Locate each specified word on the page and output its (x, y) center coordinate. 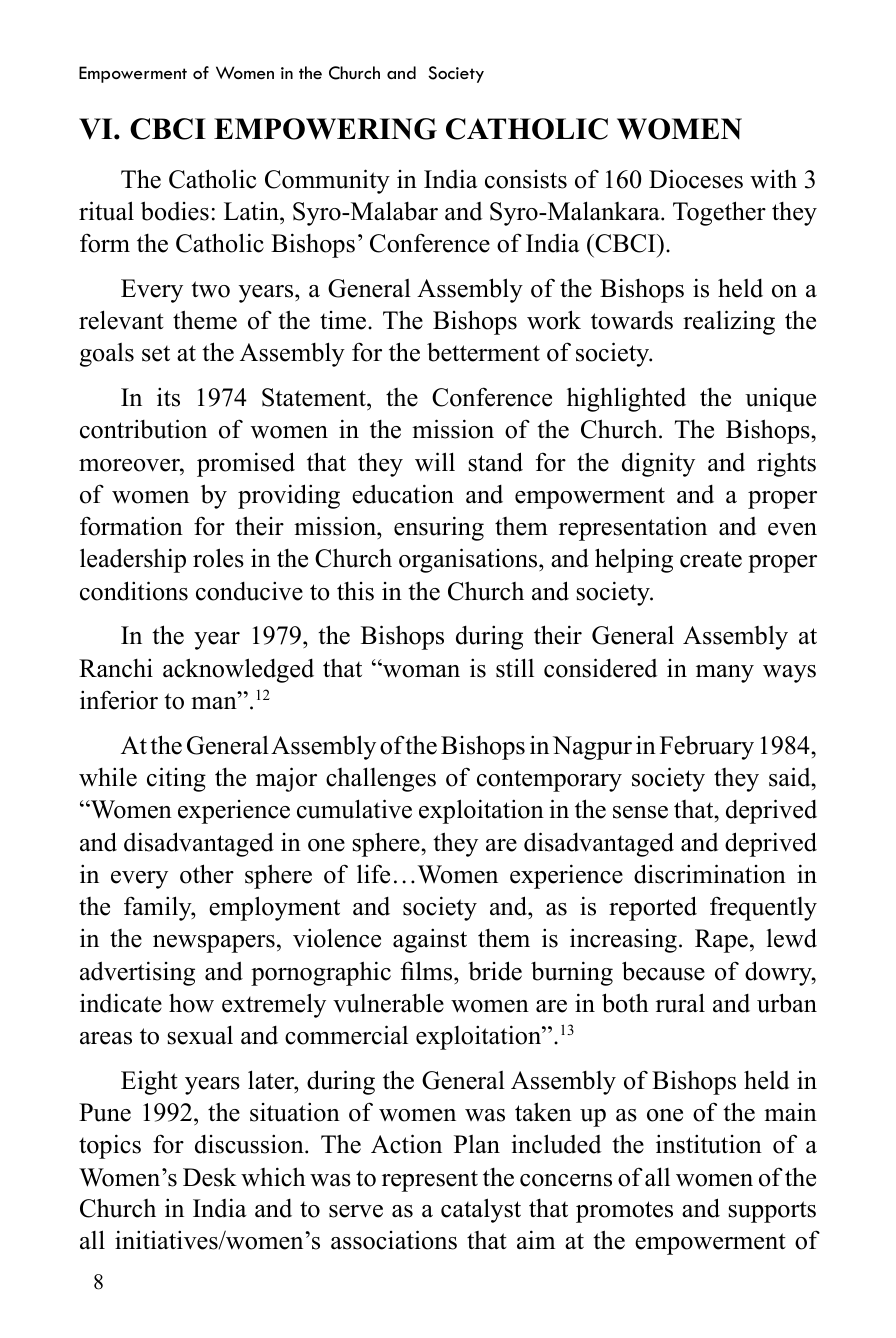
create (711, 559)
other (207, 874)
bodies (175, 211)
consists (526, 179)
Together (719, 213)
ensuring (439, 528)
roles (218, 558)
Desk (210, 1177)
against (430, 940)
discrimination (710, 874)
